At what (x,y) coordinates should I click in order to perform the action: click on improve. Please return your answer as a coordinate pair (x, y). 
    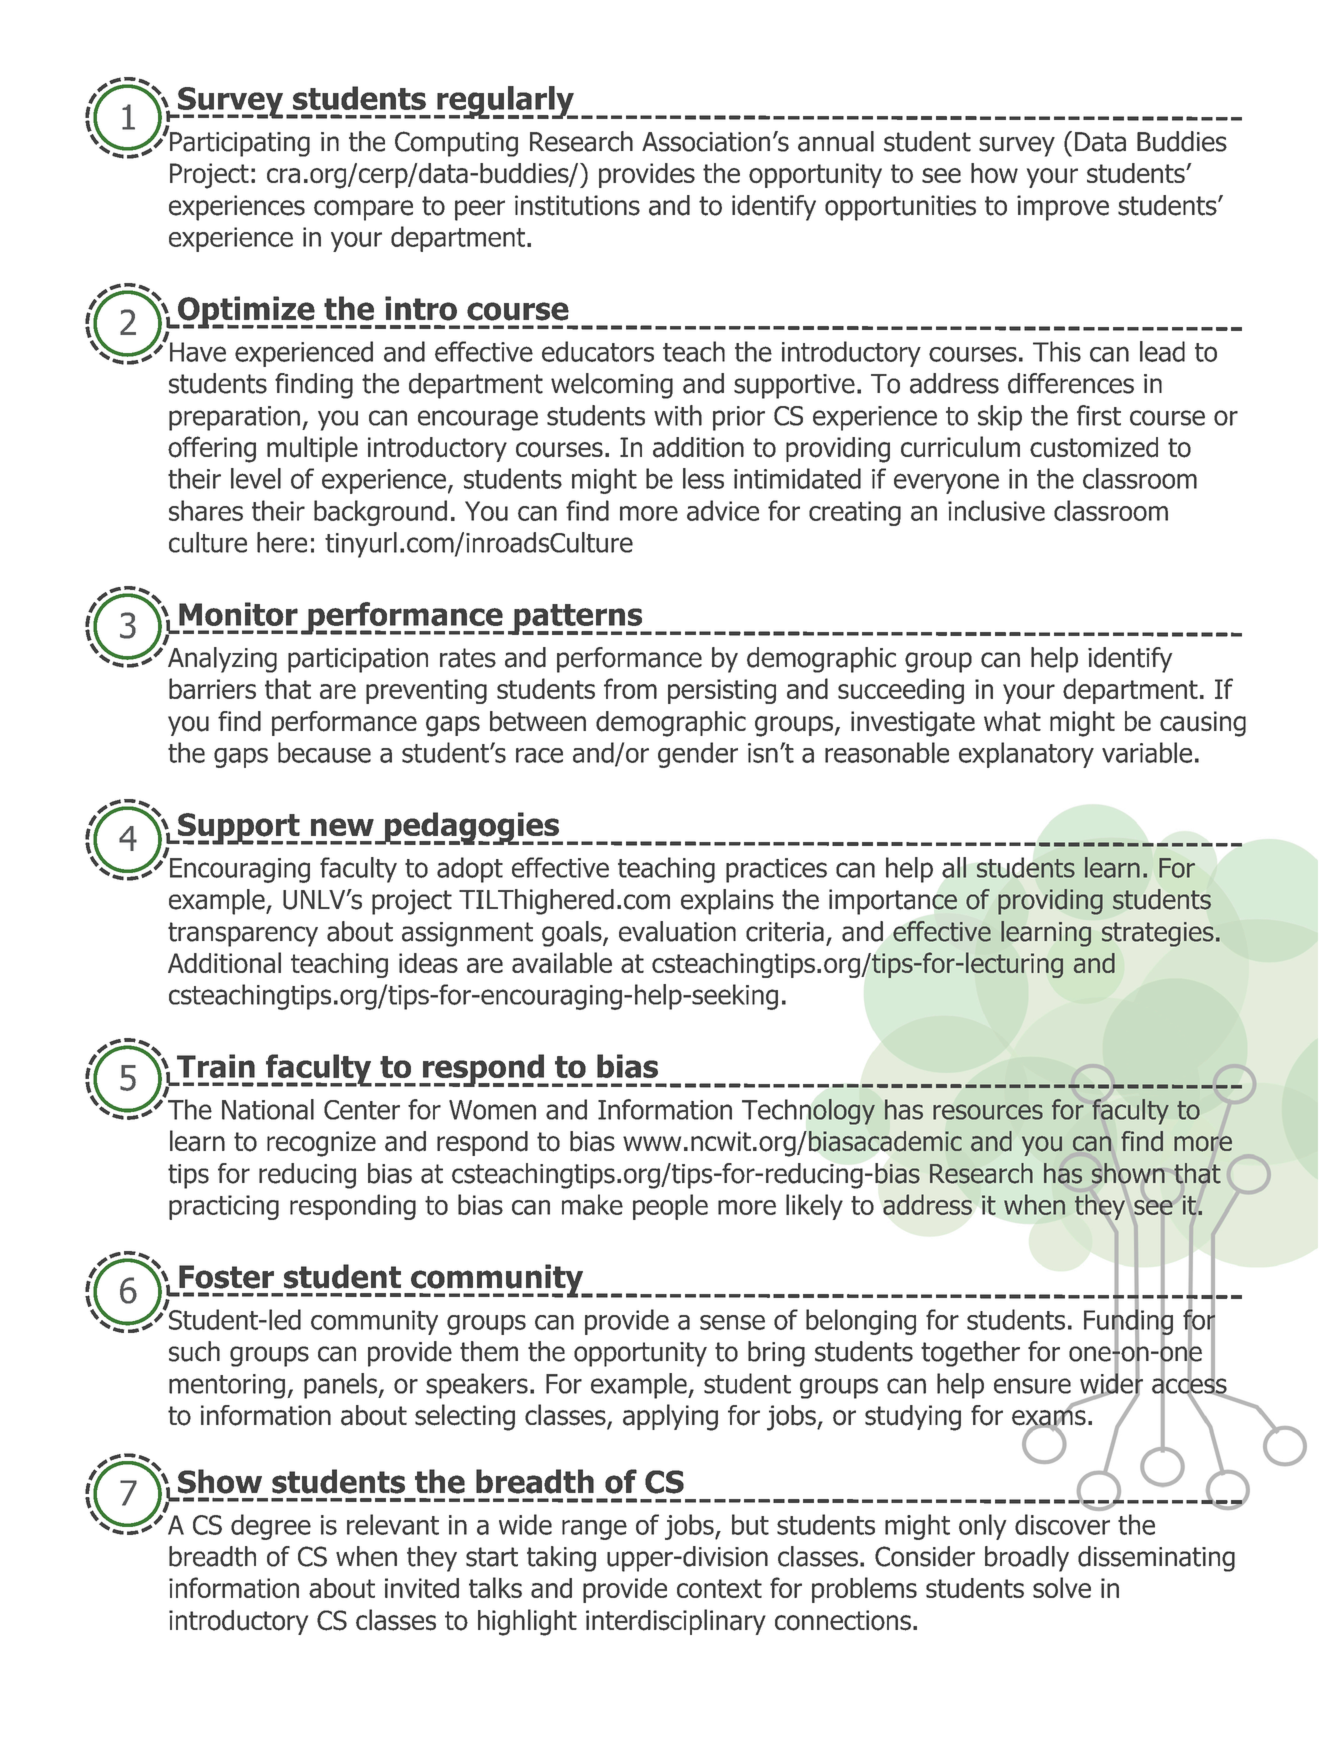
    Looking at the image, I should click on (1063, 208).
